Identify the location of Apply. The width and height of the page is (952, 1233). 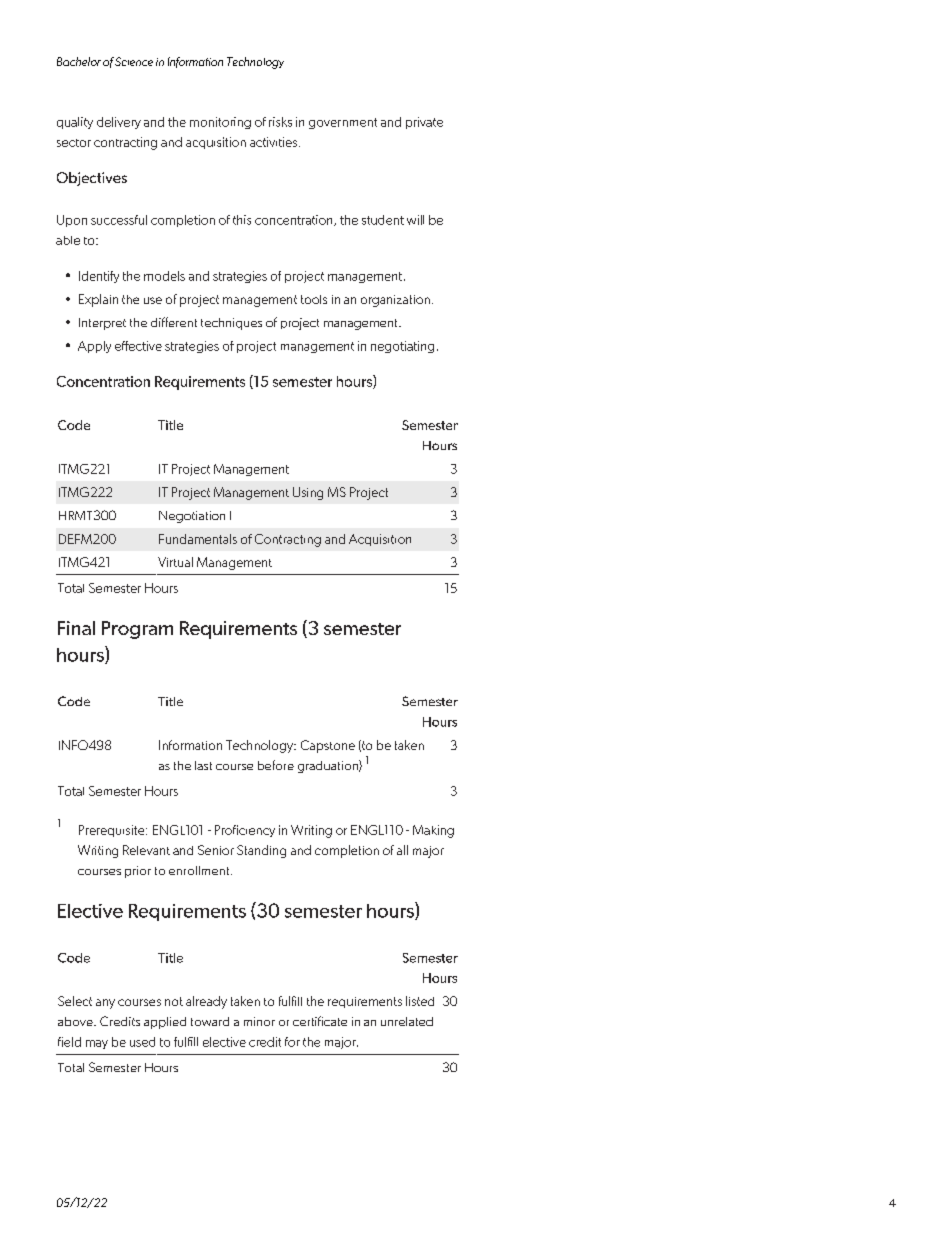
(94, 347).
